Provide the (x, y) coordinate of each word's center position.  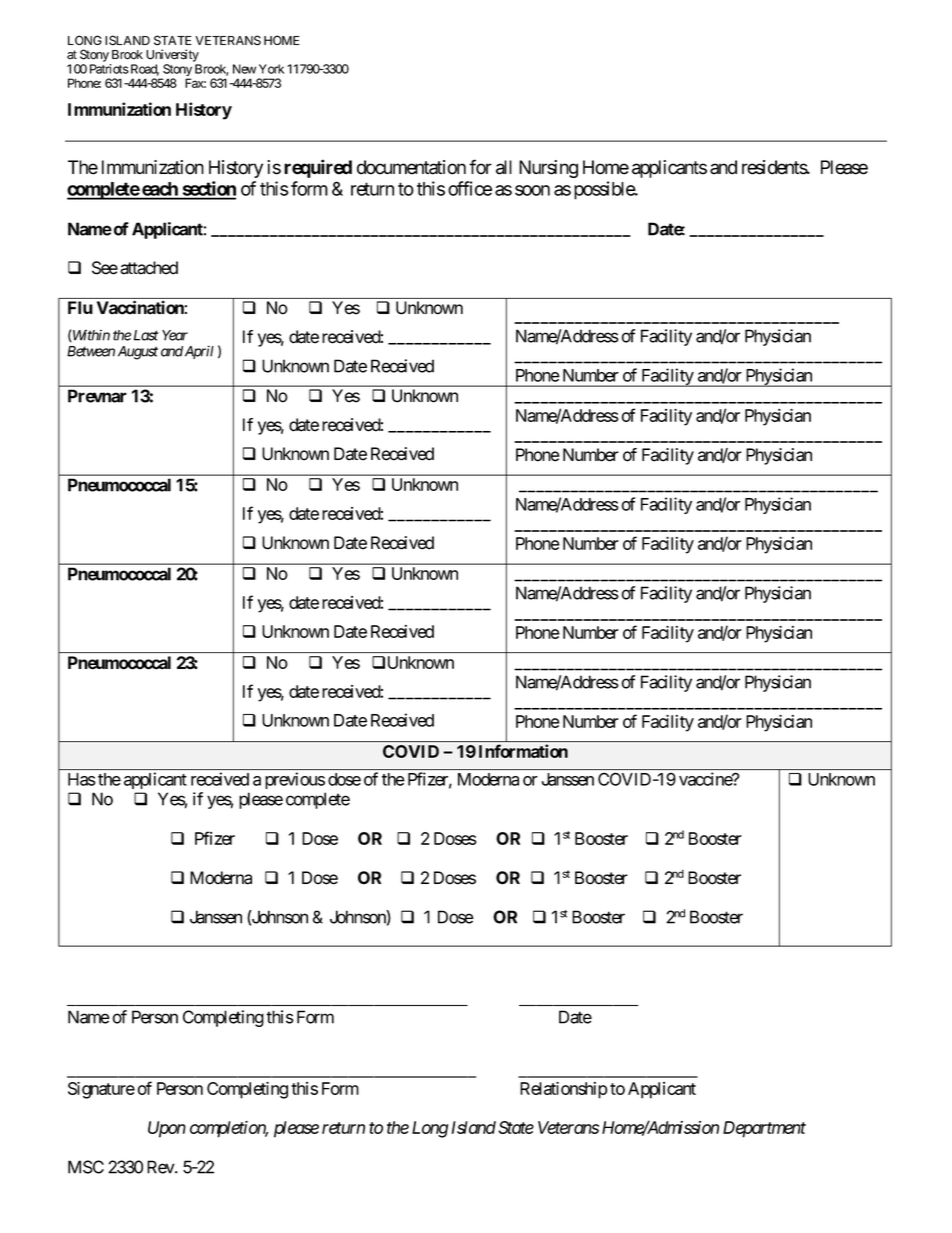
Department (764, 1129)
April (199, 352)
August (138, 353)
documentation (411, 167)
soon (532, 190)
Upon (167, 1129)
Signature (101, 1090)
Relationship (564, 1090)
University (172, 55)
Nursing (548, 169)
